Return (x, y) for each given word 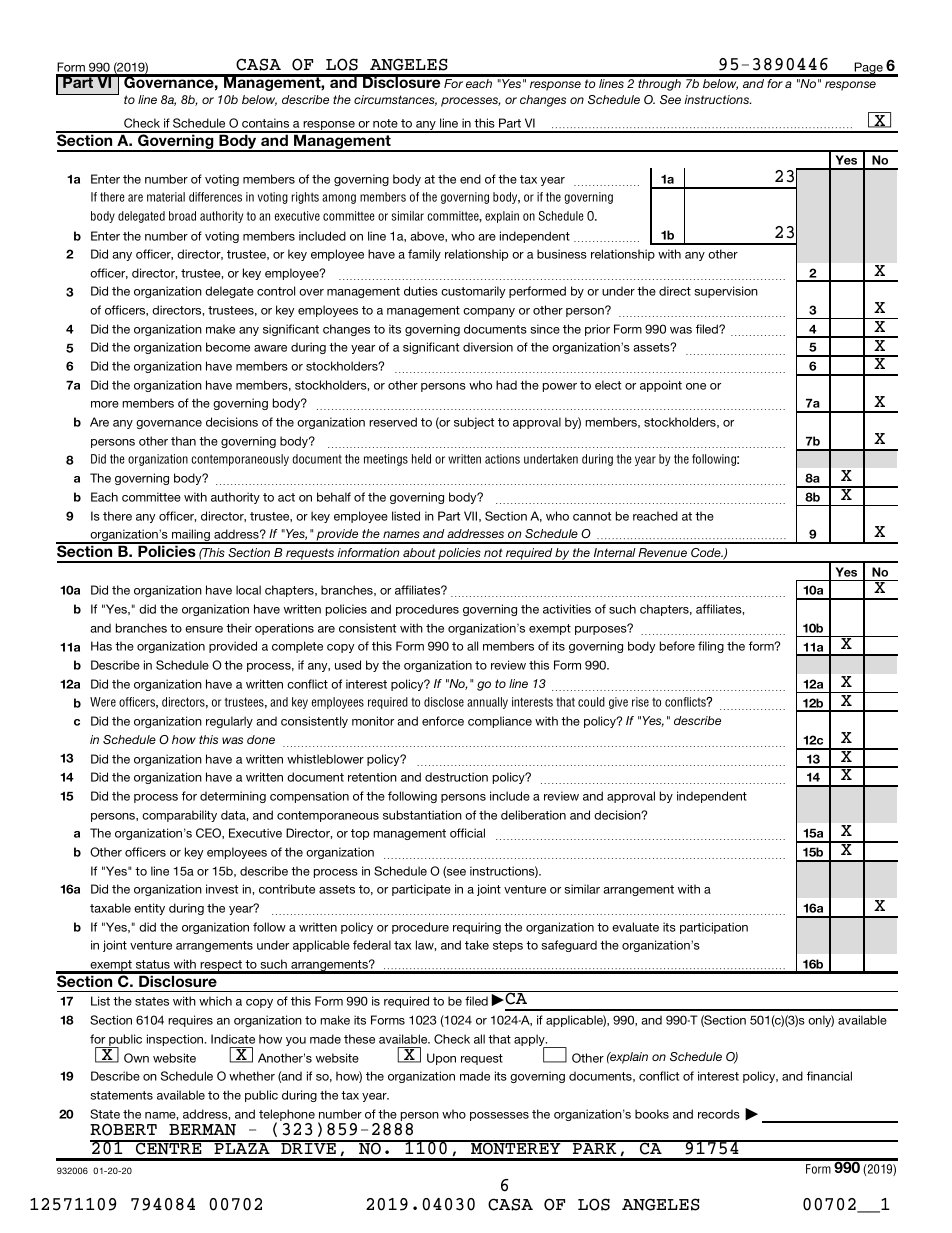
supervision (726, 292)
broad (182, 216)
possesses (499, 1116)
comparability (179, 816)
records (719, 1114)
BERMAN (202, 1130)
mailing (191, 536)
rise (640, 702)
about (419, 552)
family (424, 255)
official (467, 833)
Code (707, 552)
